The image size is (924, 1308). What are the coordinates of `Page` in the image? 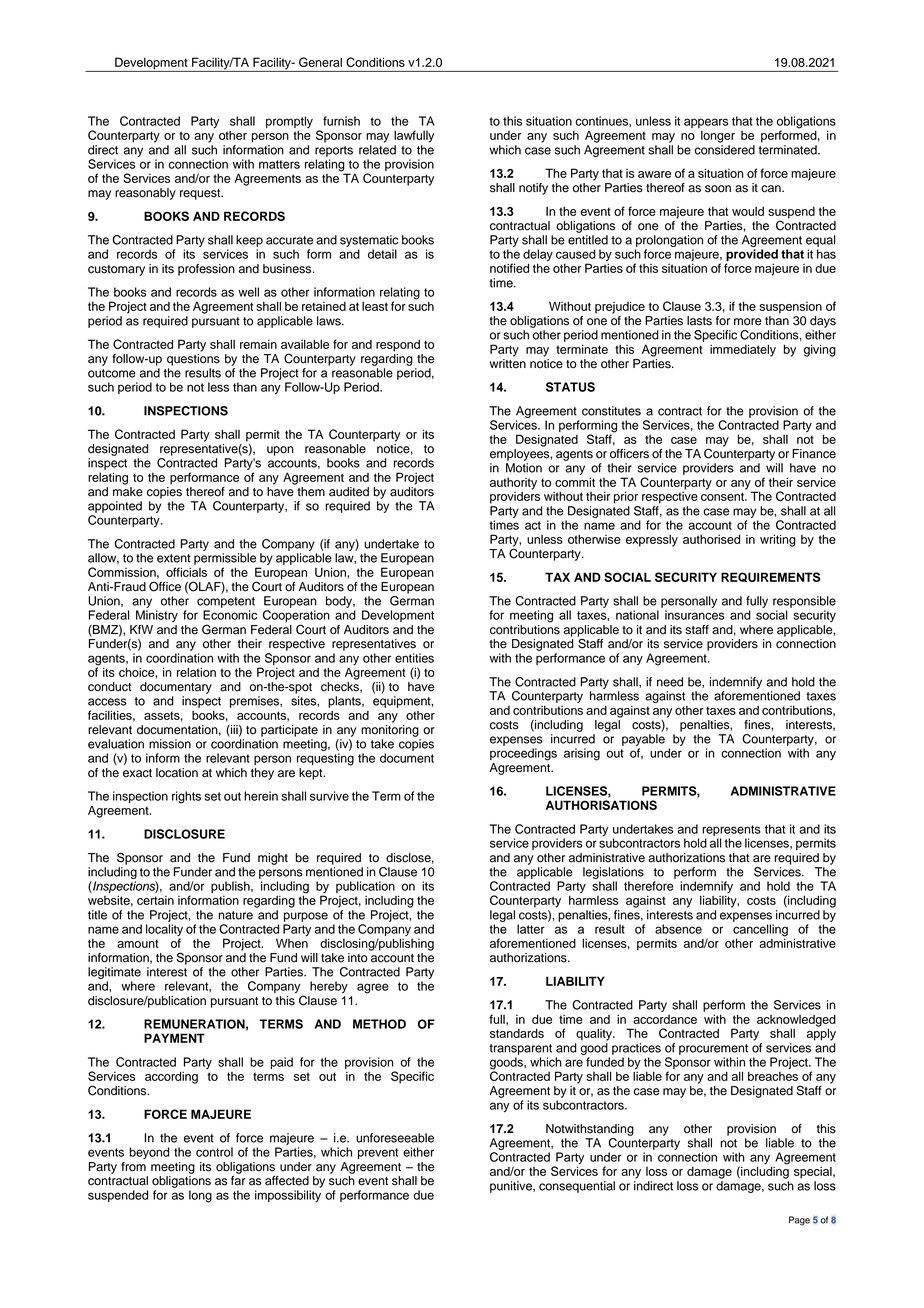 It's located at (799, 1221).
